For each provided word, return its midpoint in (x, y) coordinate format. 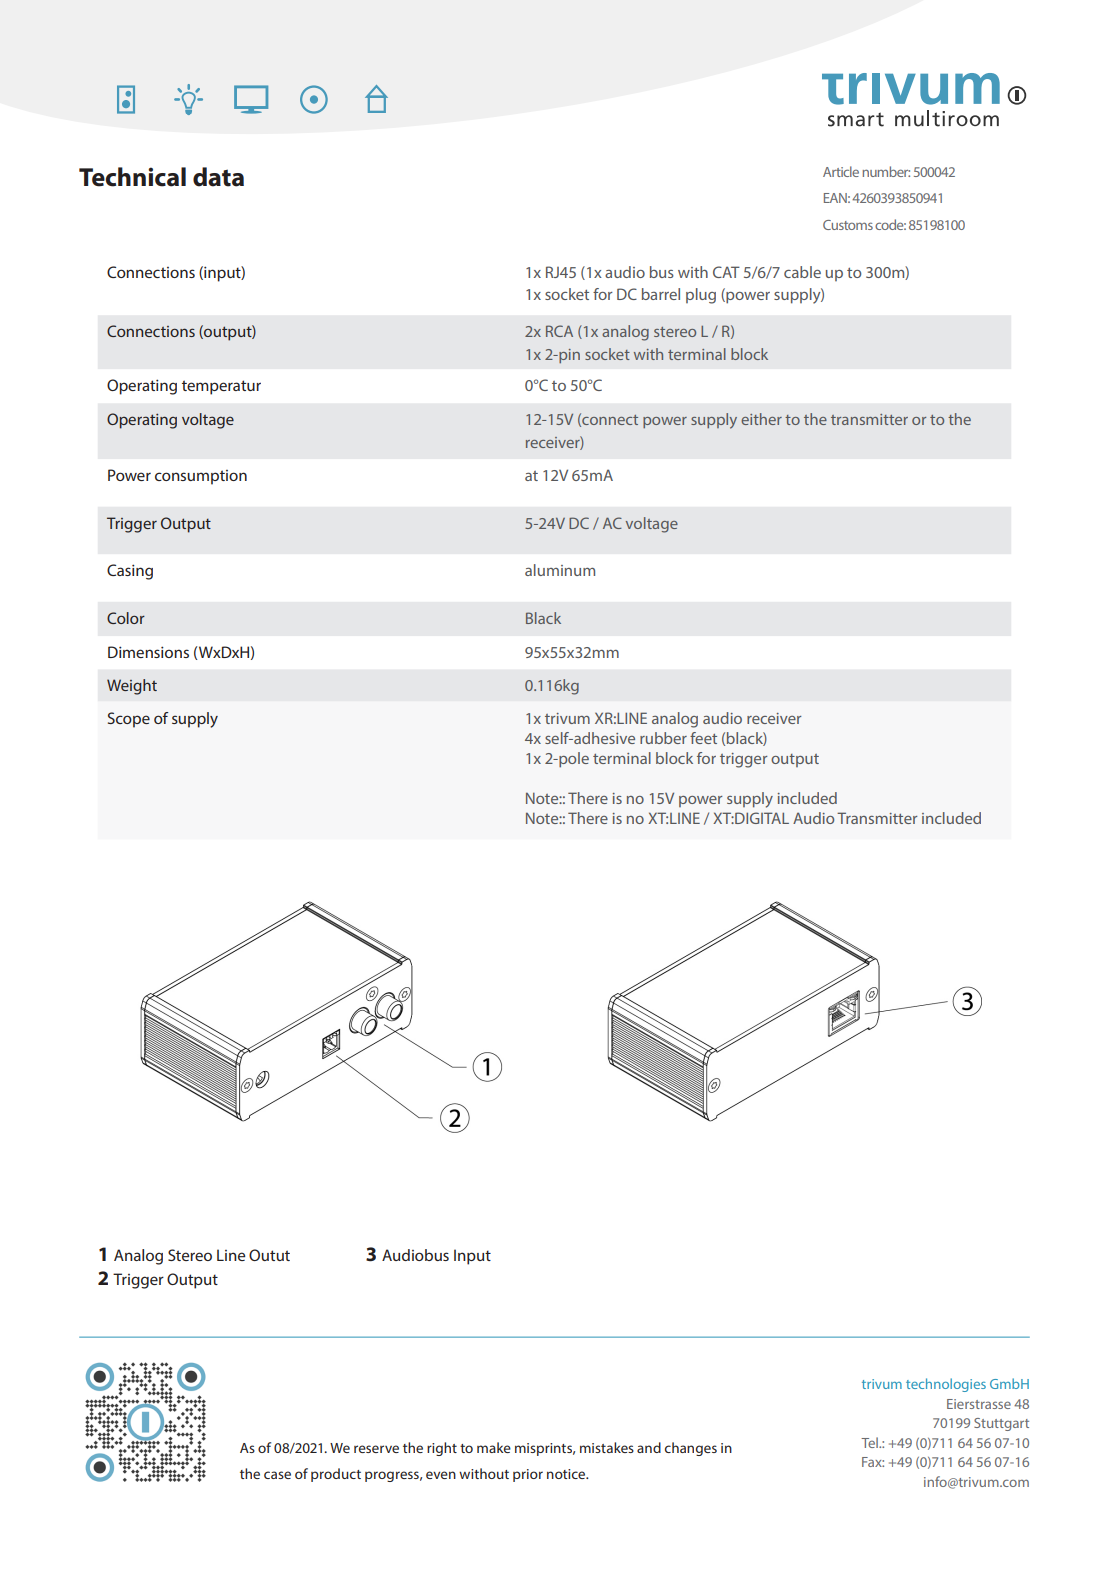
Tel (870, 1442)
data (218, 177)
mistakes (607, 1447)
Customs (848, 225)
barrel (661, 294)
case (277, 1475)
